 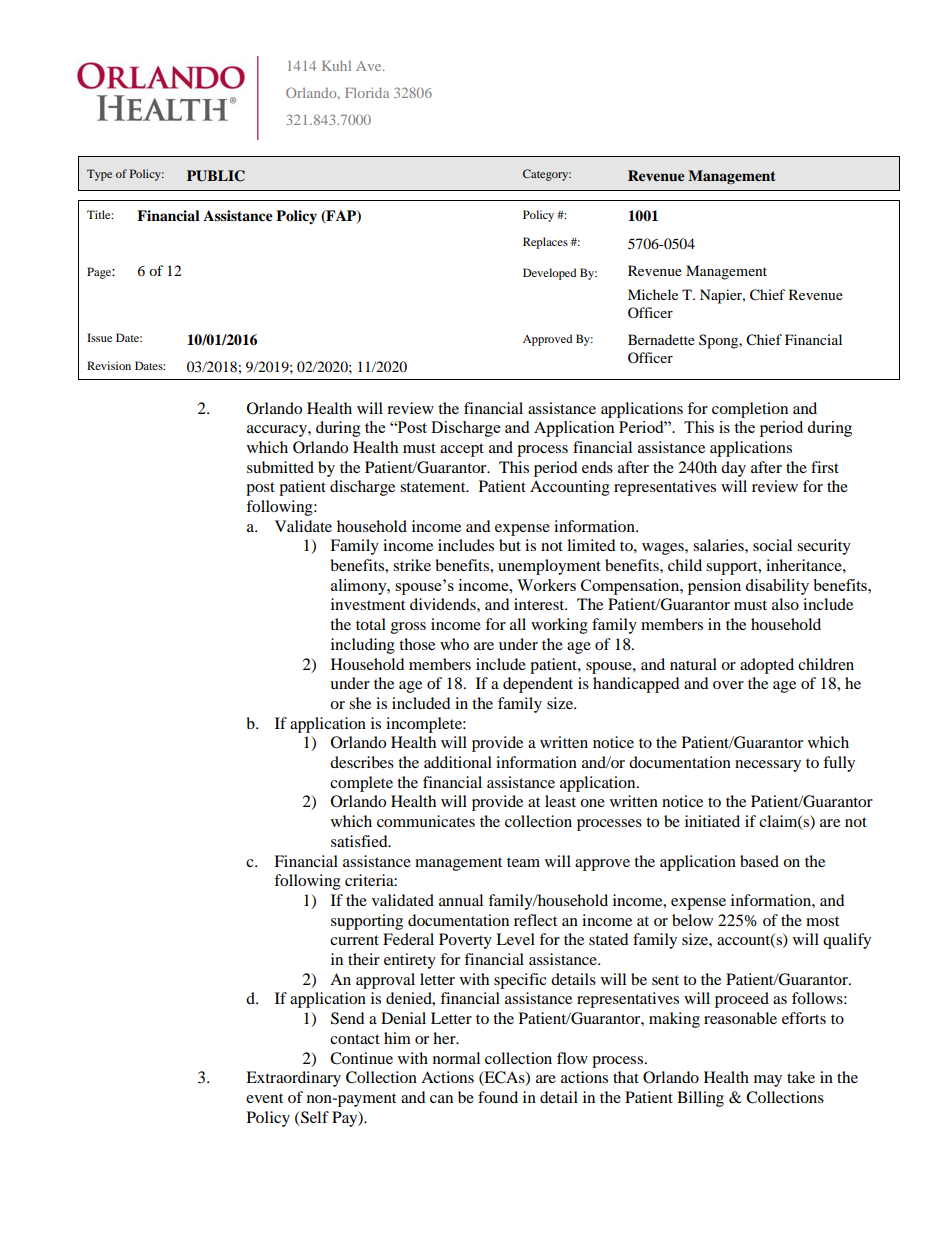 What do you see at coordinates (518, 624) in the screenshot?
I see `all` at bounding box center [518, 624].
